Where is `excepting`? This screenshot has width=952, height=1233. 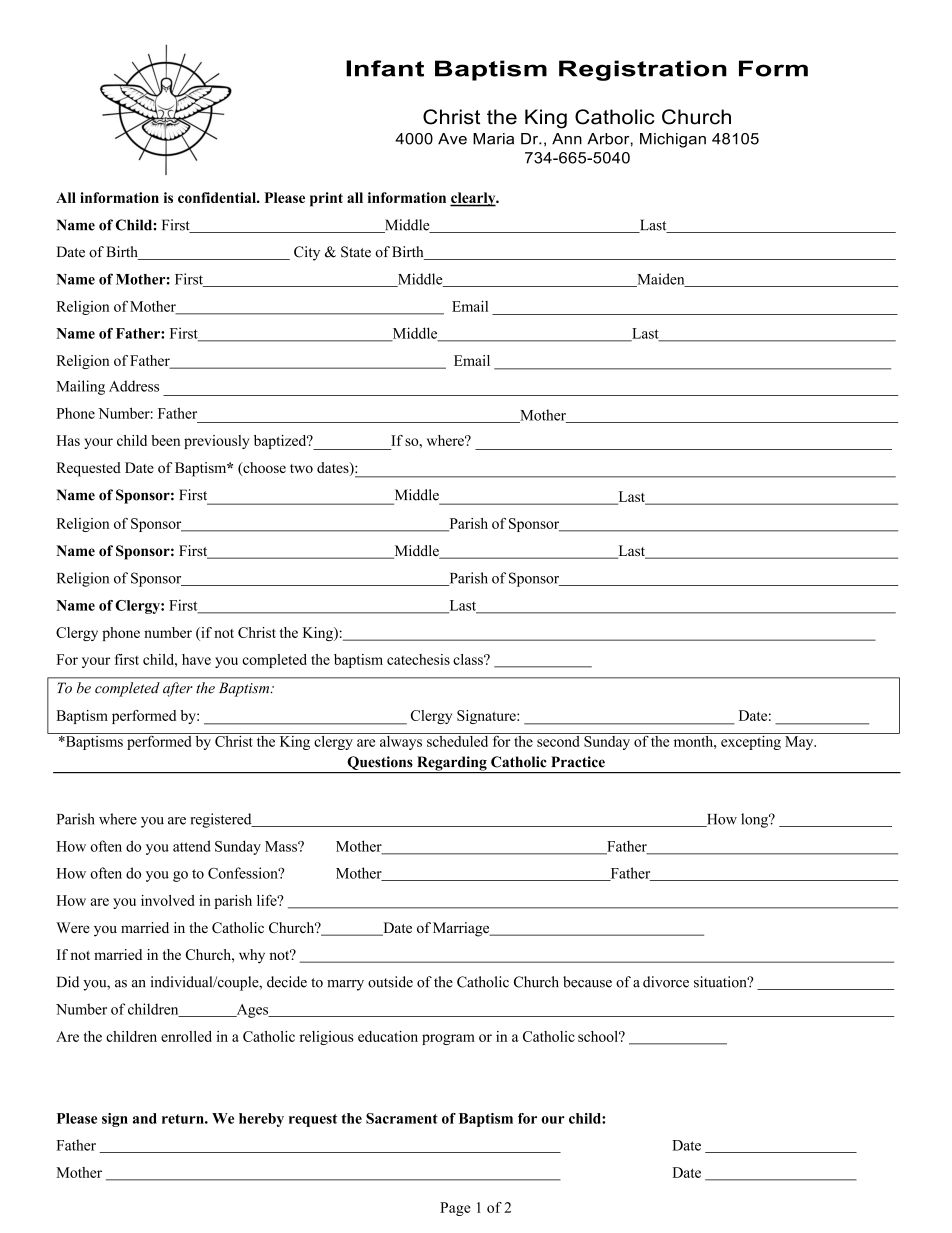 excepting is located at coordinates (751, 741).
